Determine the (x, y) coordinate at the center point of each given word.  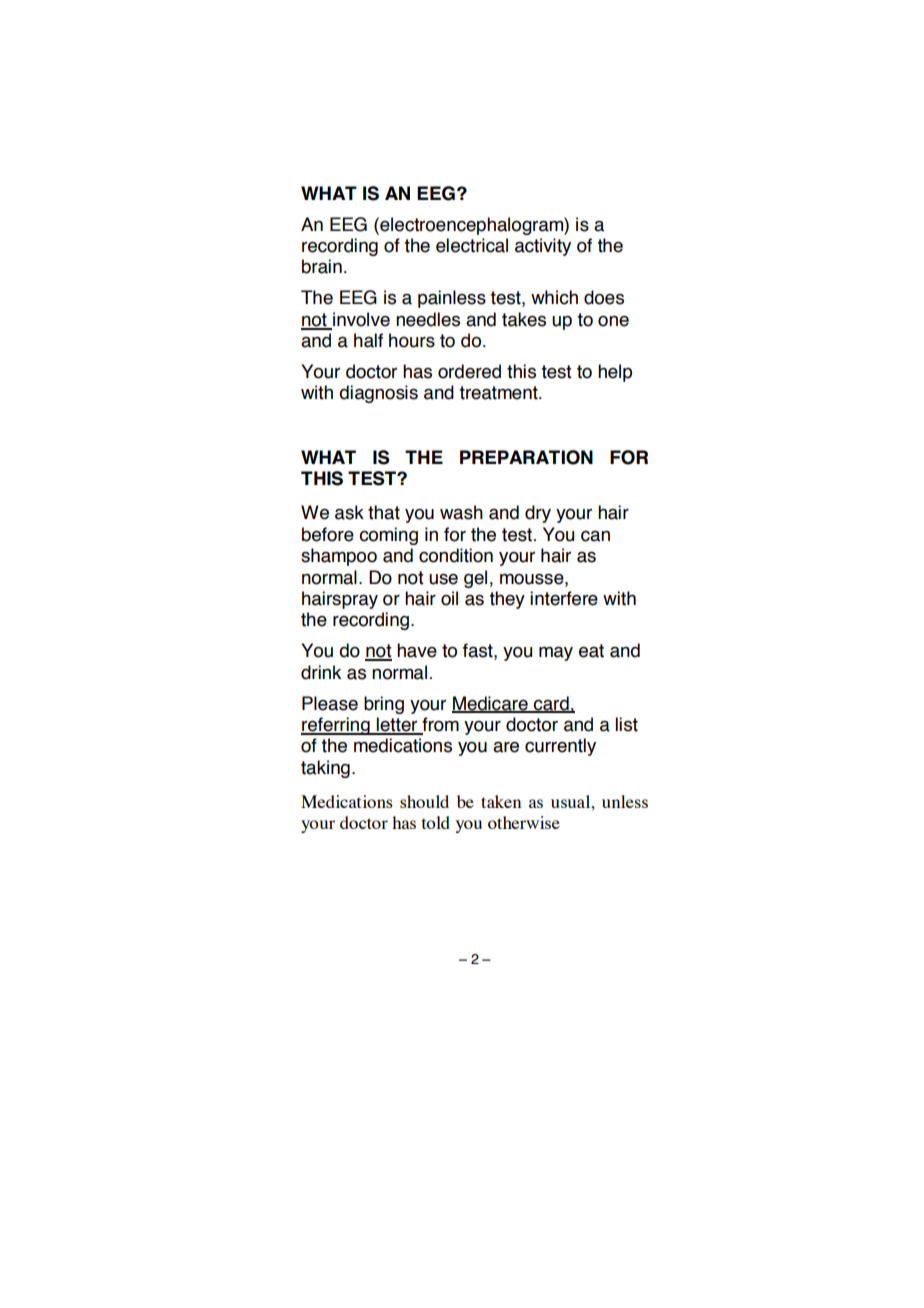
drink (321, 672)
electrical (472, 245)
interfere (564, 598)
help (615, 373)
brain (322, 266)
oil (449, 598)
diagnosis (378, 394)
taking (325, 769)
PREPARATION (526, 457)
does (604, 297)
